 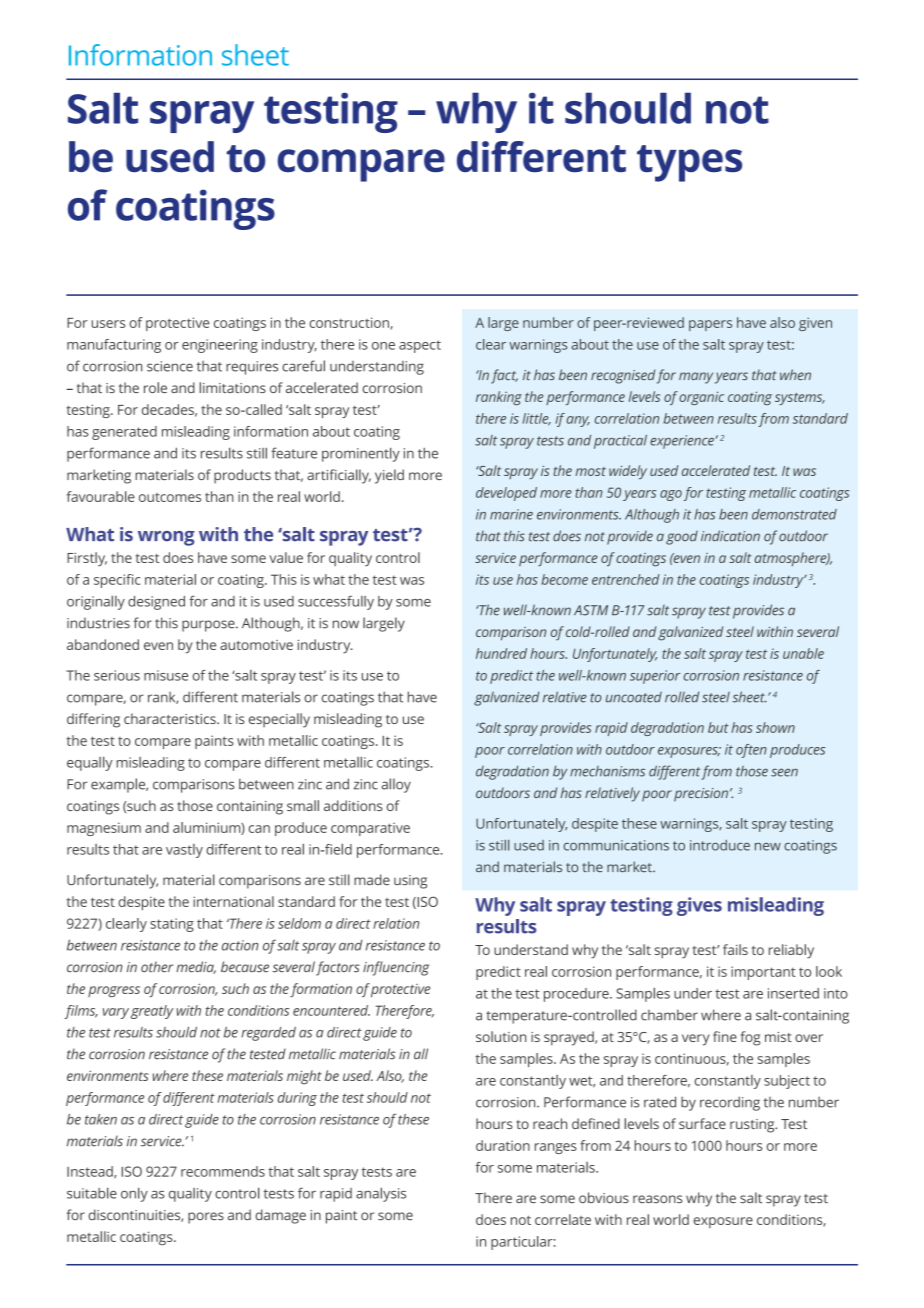 What do you see at coordinates (683, 442) in the page?
I see `experience` at bounding box center [683, 442].
